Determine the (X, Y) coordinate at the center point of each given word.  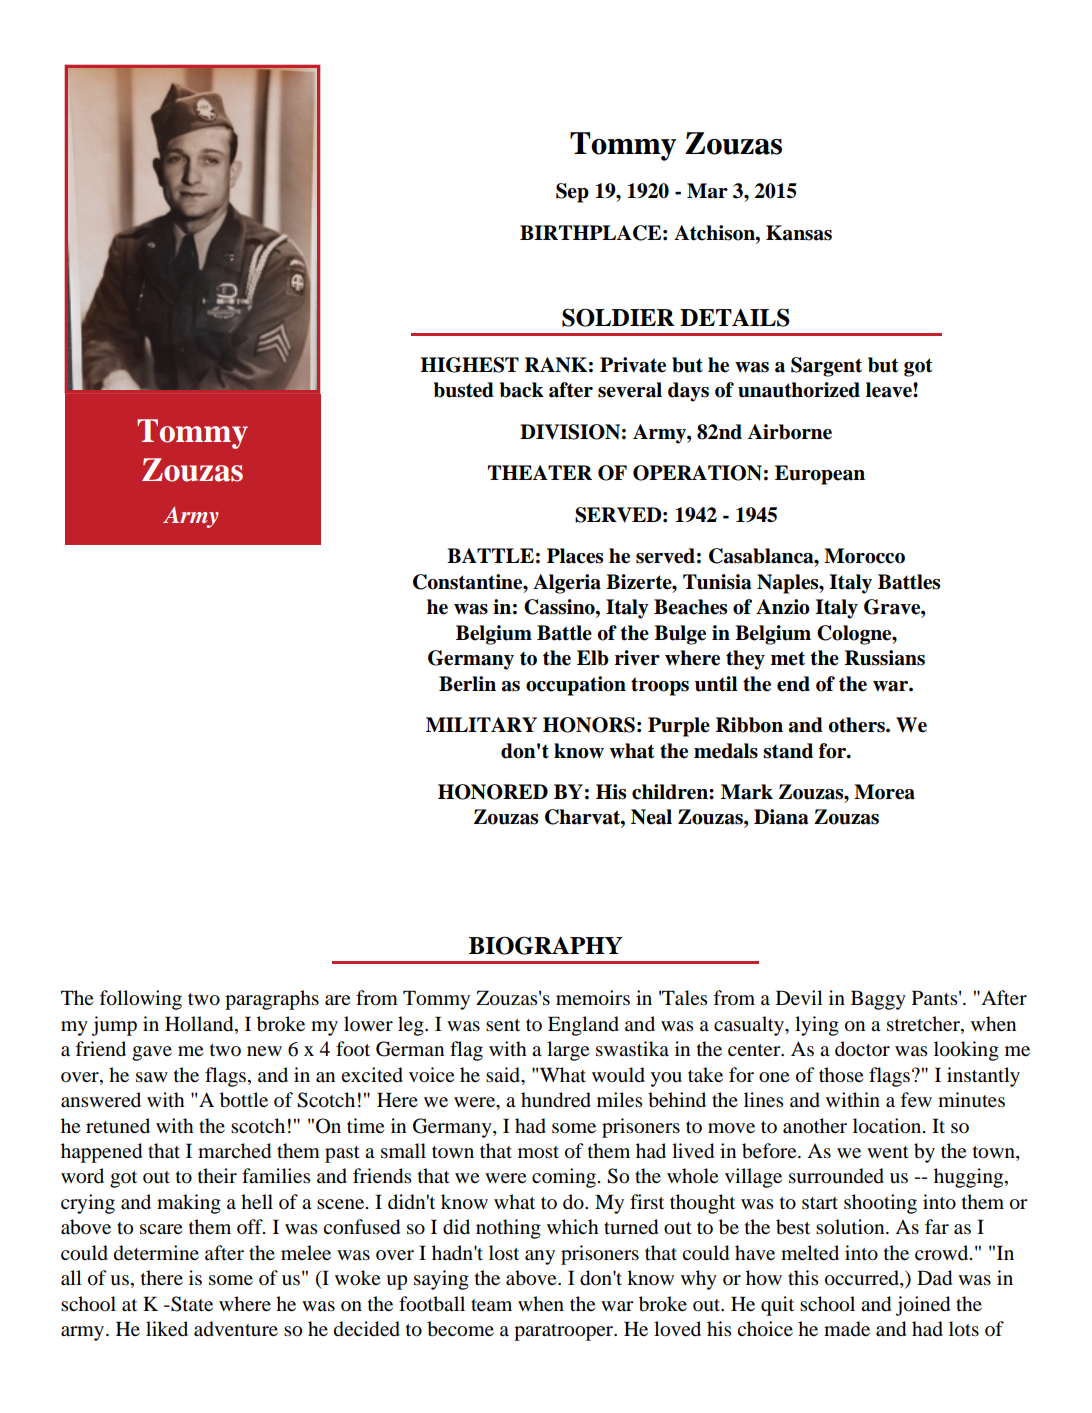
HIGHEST (469, 365)
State (191, 1304)
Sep (572, 193)
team (491, 1305)
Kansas (799, 233)
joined (922, 1306)
